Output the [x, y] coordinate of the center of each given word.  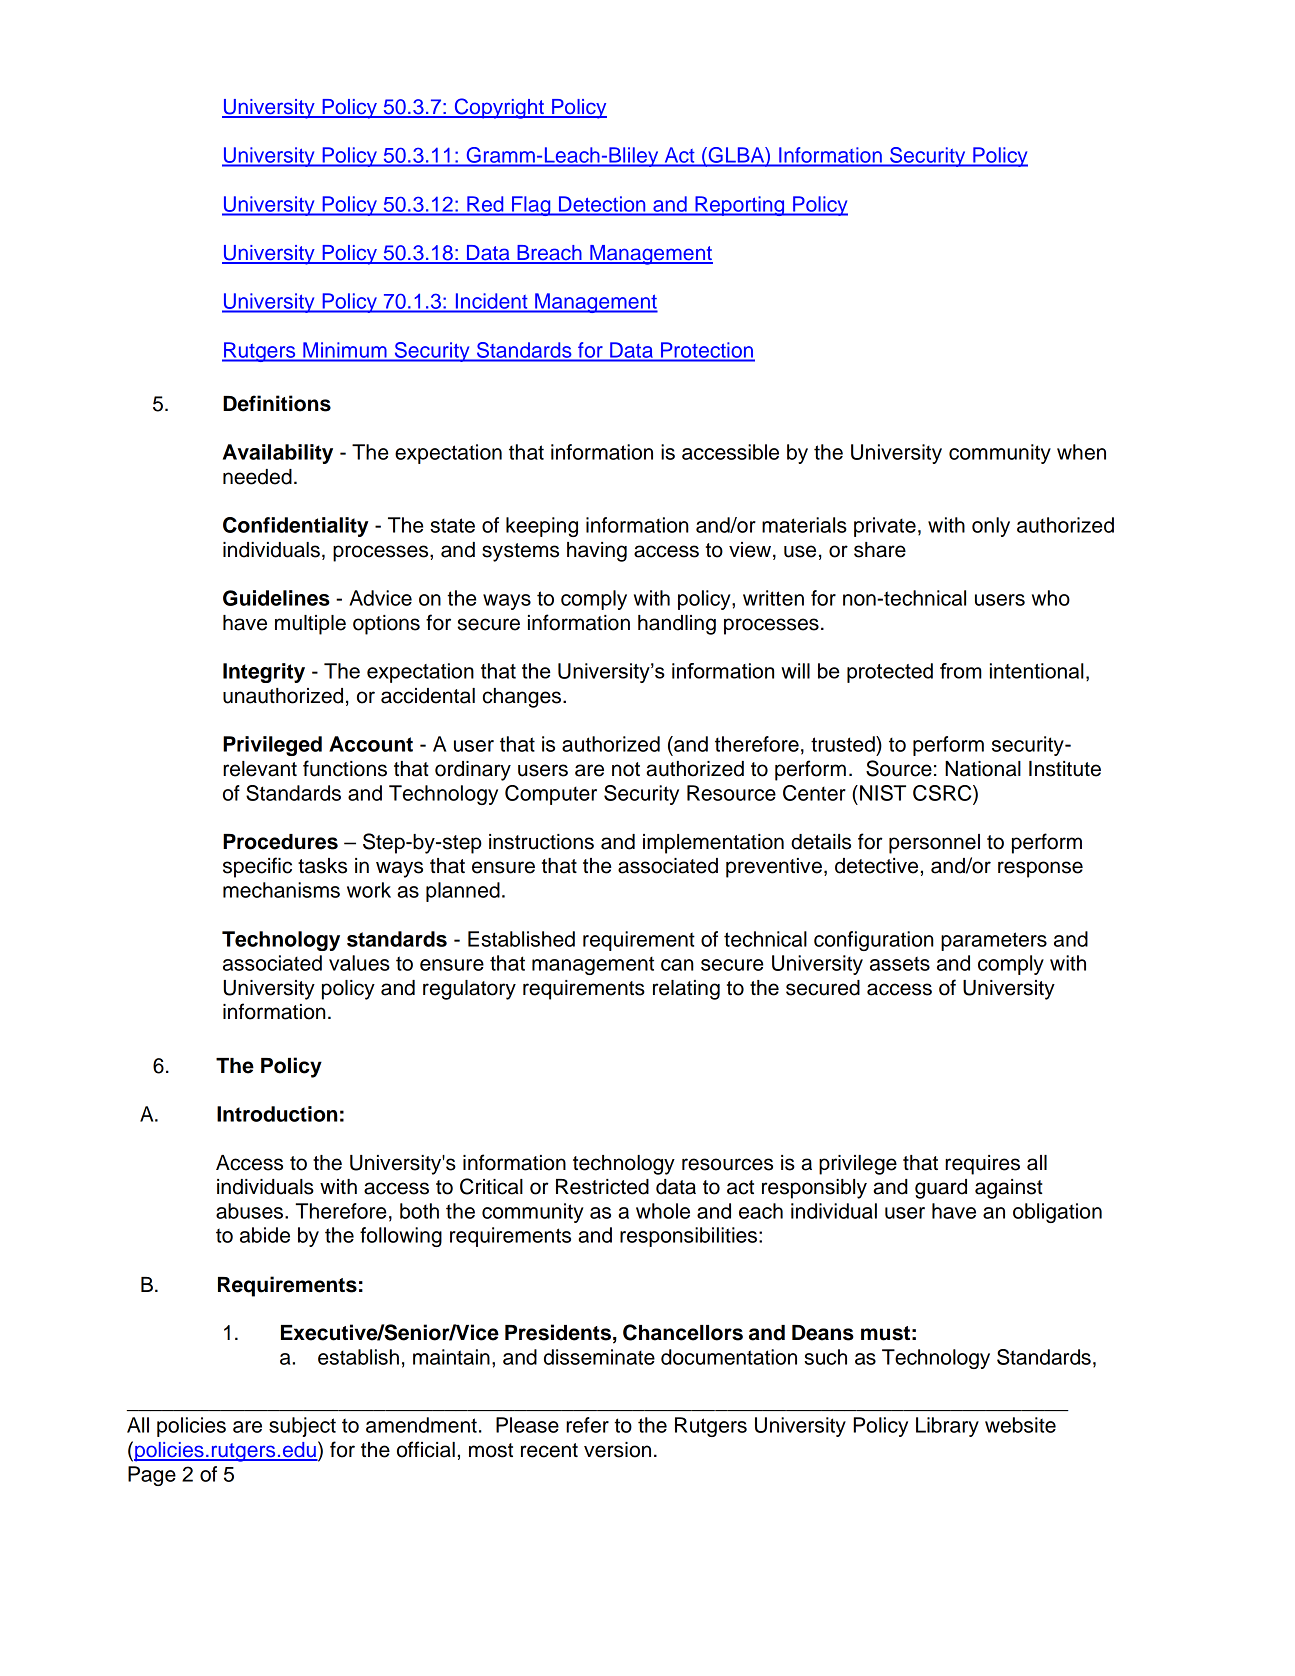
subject [302, 1427]
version [617, 1450]
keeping [542, 527]
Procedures [280, 842]
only [991, 527]
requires [982, 1165]
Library [947, 1427]
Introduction [277, 1114]
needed [257, 477]
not [626, 769]
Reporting [740, 206]
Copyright [499, 108]
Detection [602, 204]
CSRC [943, 793]
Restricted [602, 1187]
